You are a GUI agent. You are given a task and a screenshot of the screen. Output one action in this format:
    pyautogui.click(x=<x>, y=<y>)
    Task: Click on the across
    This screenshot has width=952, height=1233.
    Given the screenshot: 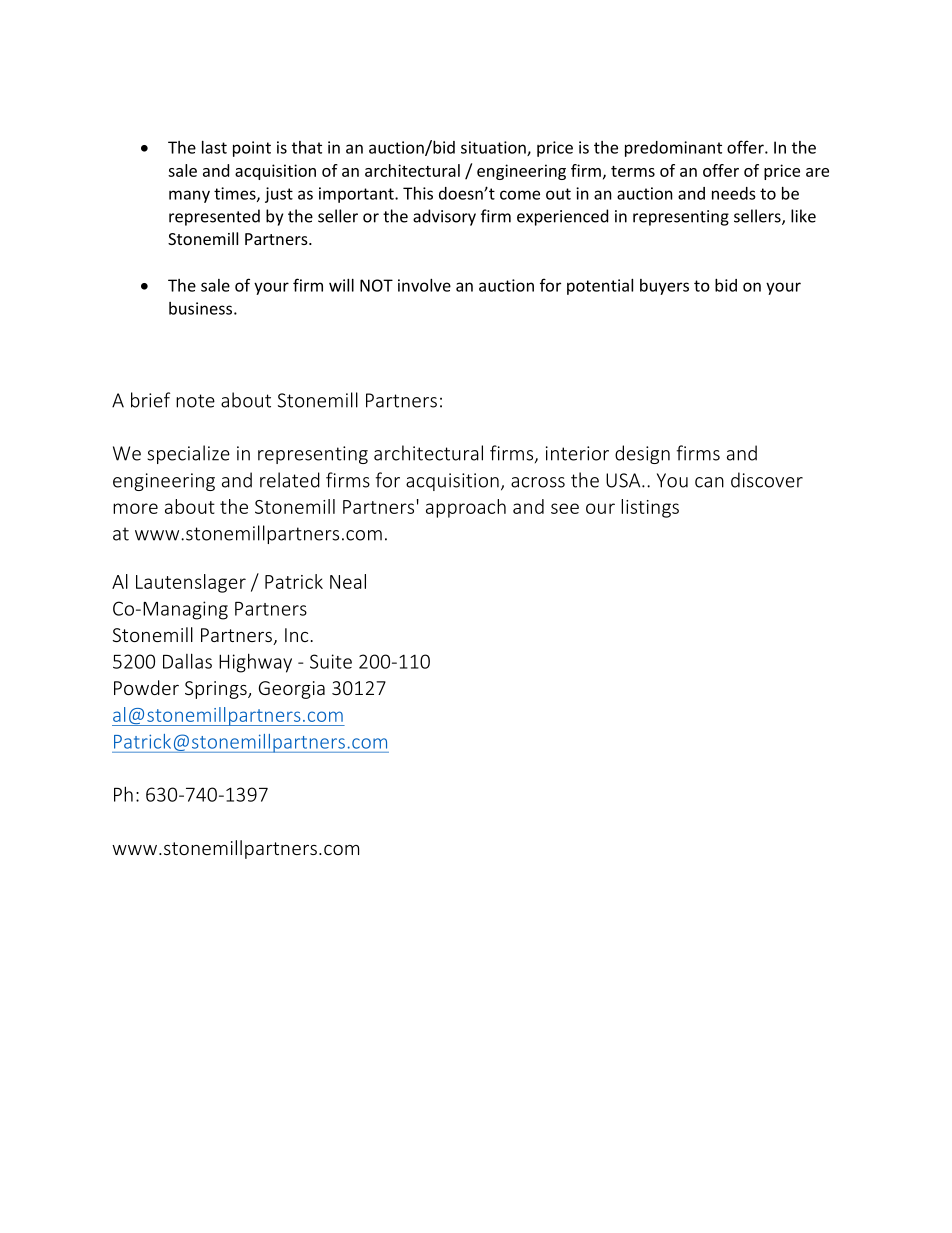 What is the action you would take?
    pyautogui.click(x=538, y=482)
